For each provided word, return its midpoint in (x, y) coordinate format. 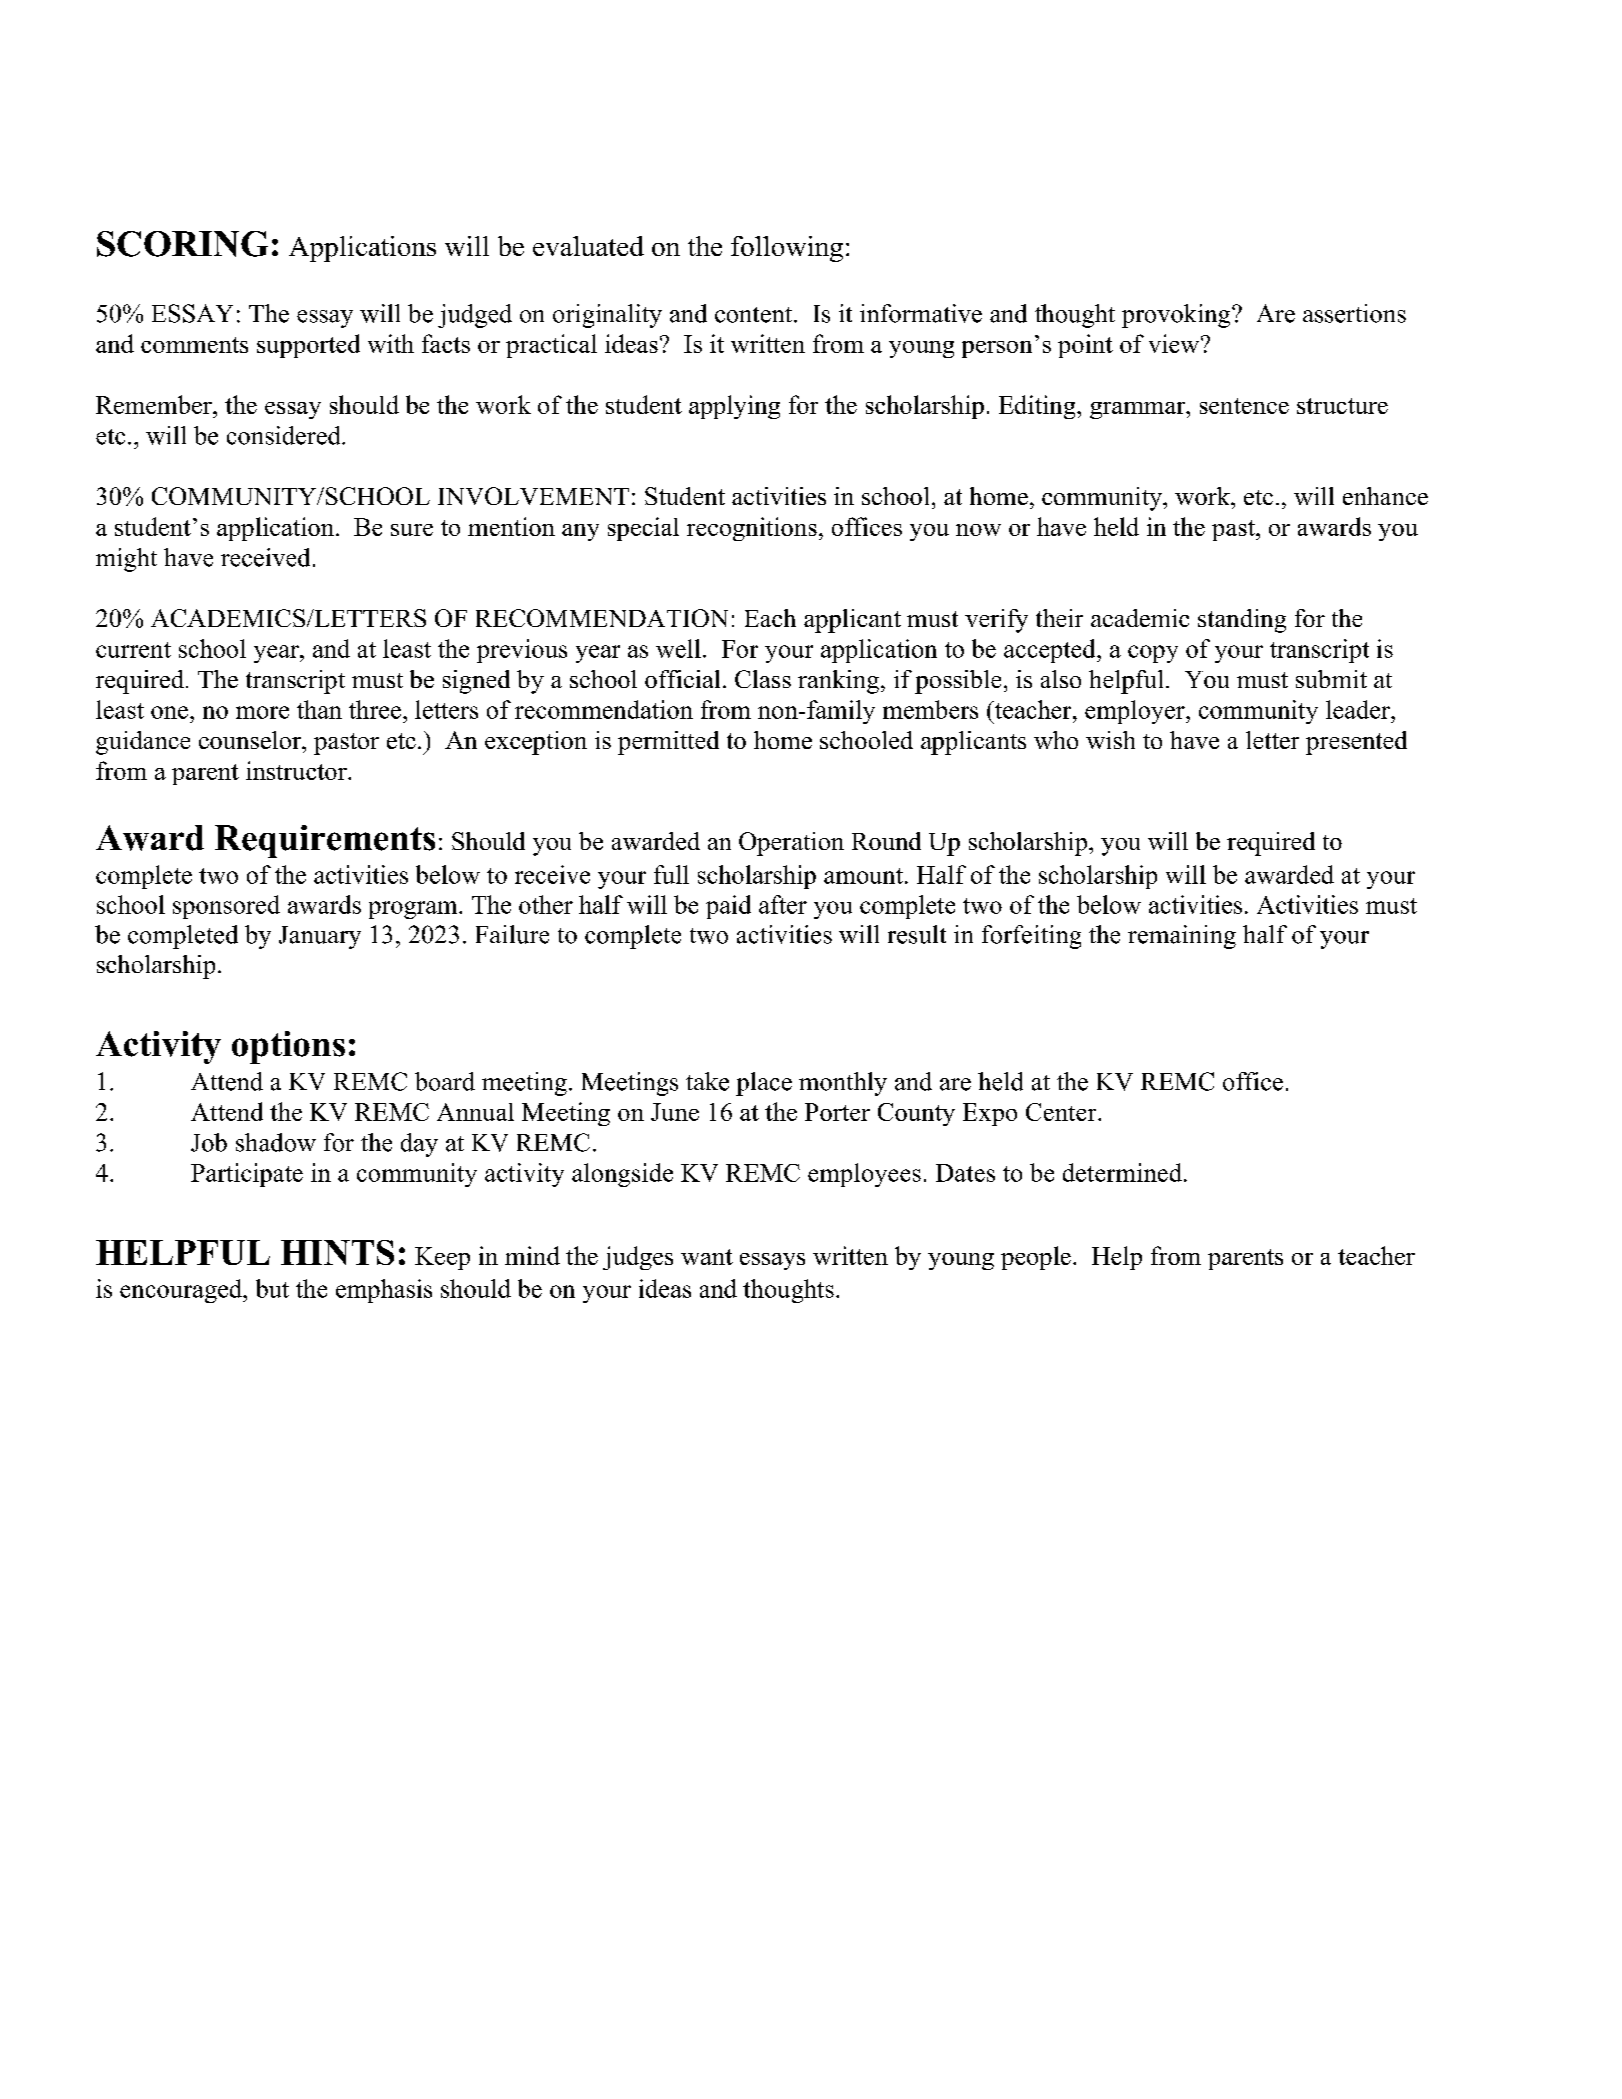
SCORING (182, 244)
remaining (1182, 937)
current (133, 650)
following (787, 249)
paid (728, 907)
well (678, 648)
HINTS (337, 1252)
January (320, 937)
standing (1242, 621)
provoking (1177, 316)
